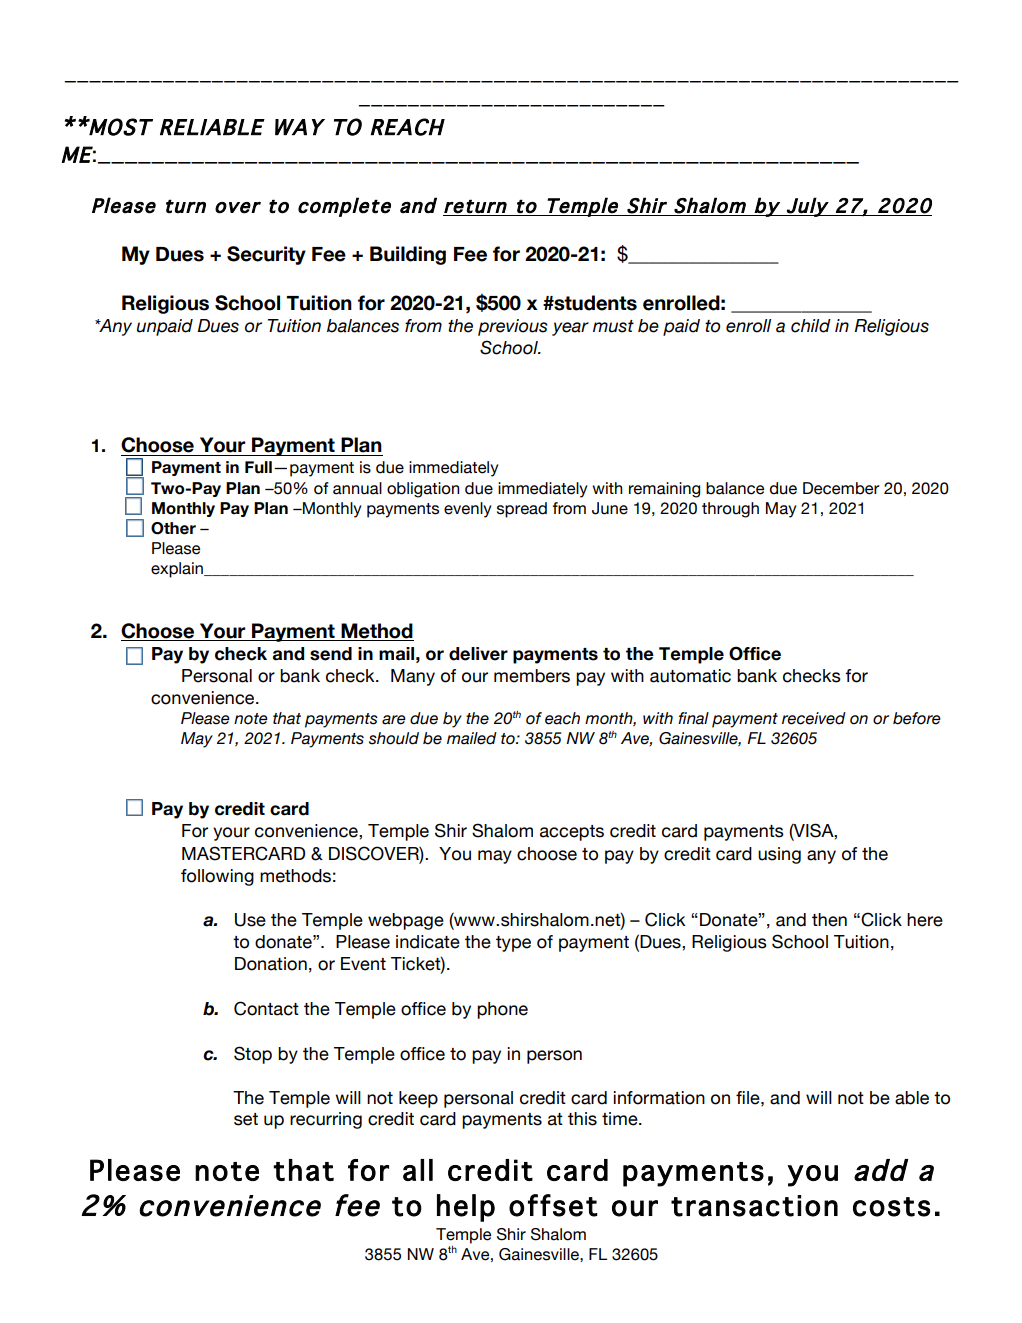  Describe the element at coordinates (522, 510) in the document. I see `spread` at that location.
